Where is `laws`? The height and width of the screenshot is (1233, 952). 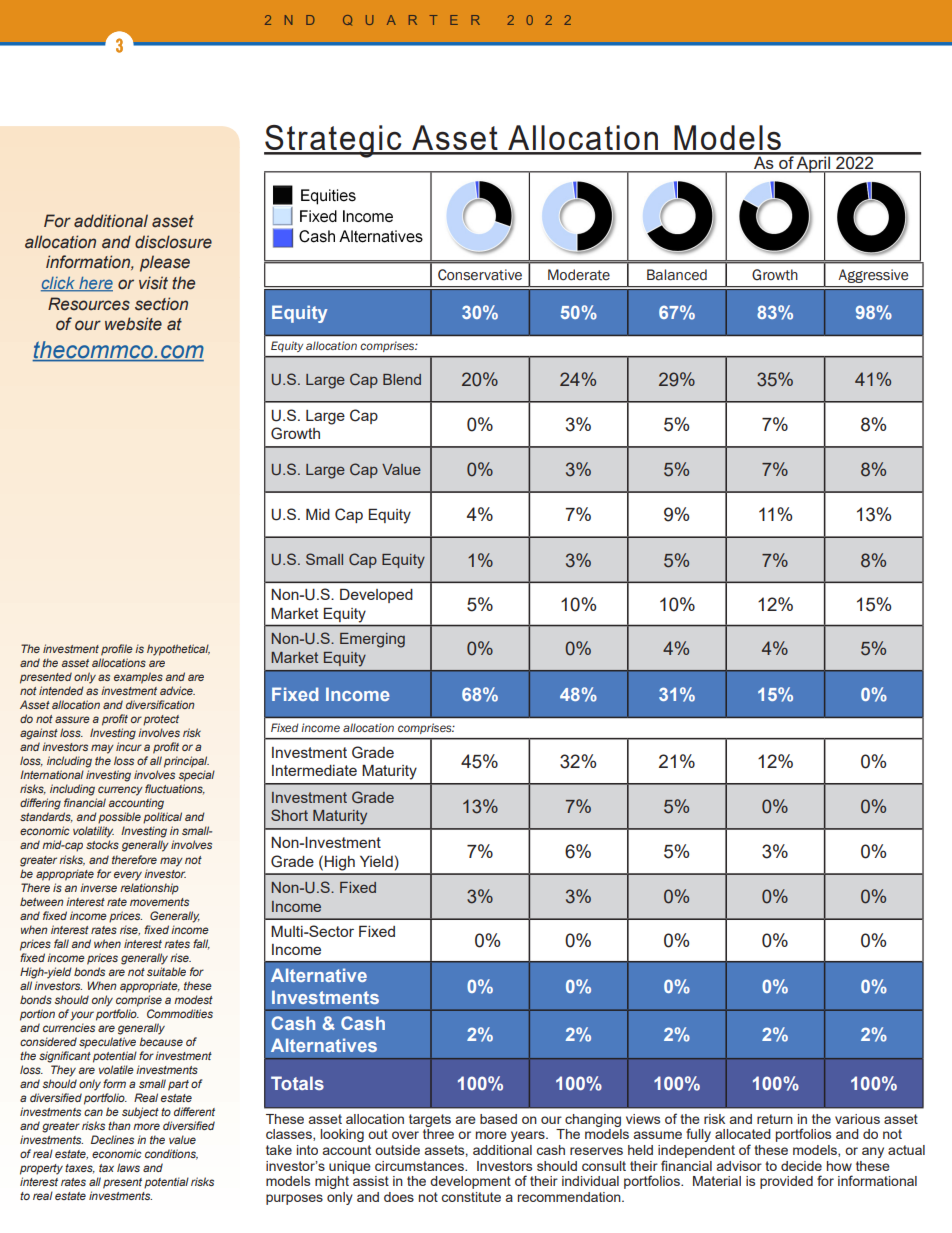
laws is located at coordinates (128, 1167).
